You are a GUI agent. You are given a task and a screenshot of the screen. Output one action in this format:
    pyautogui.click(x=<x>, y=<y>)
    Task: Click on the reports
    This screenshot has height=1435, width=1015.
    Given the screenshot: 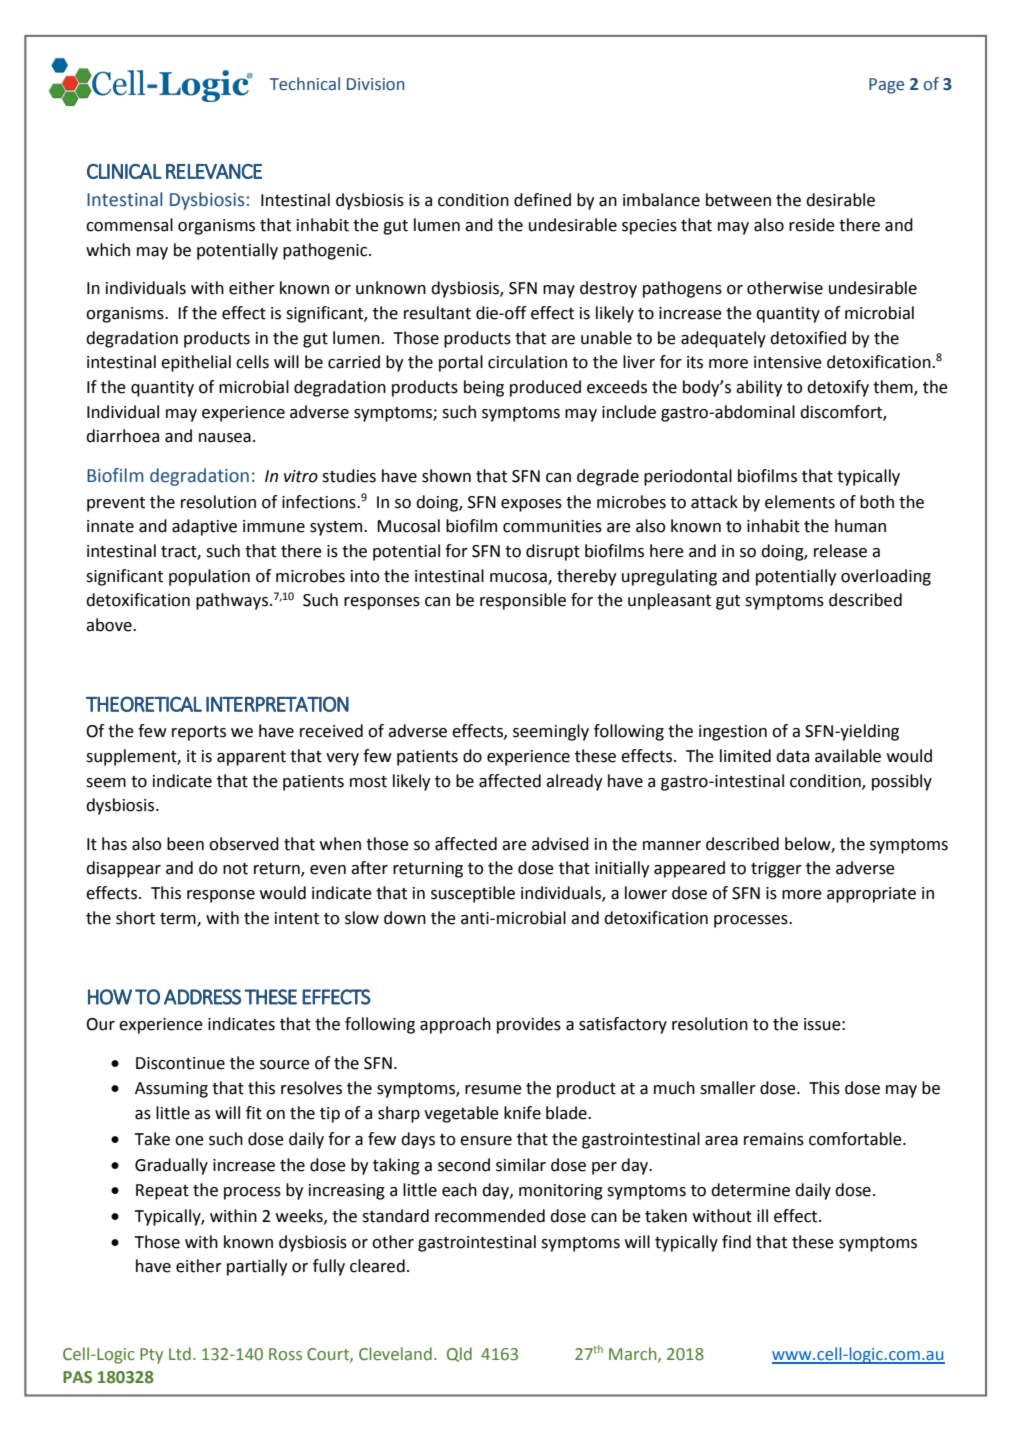 What is the action you would take?
    pyautogui.click(x=199, y=733)
